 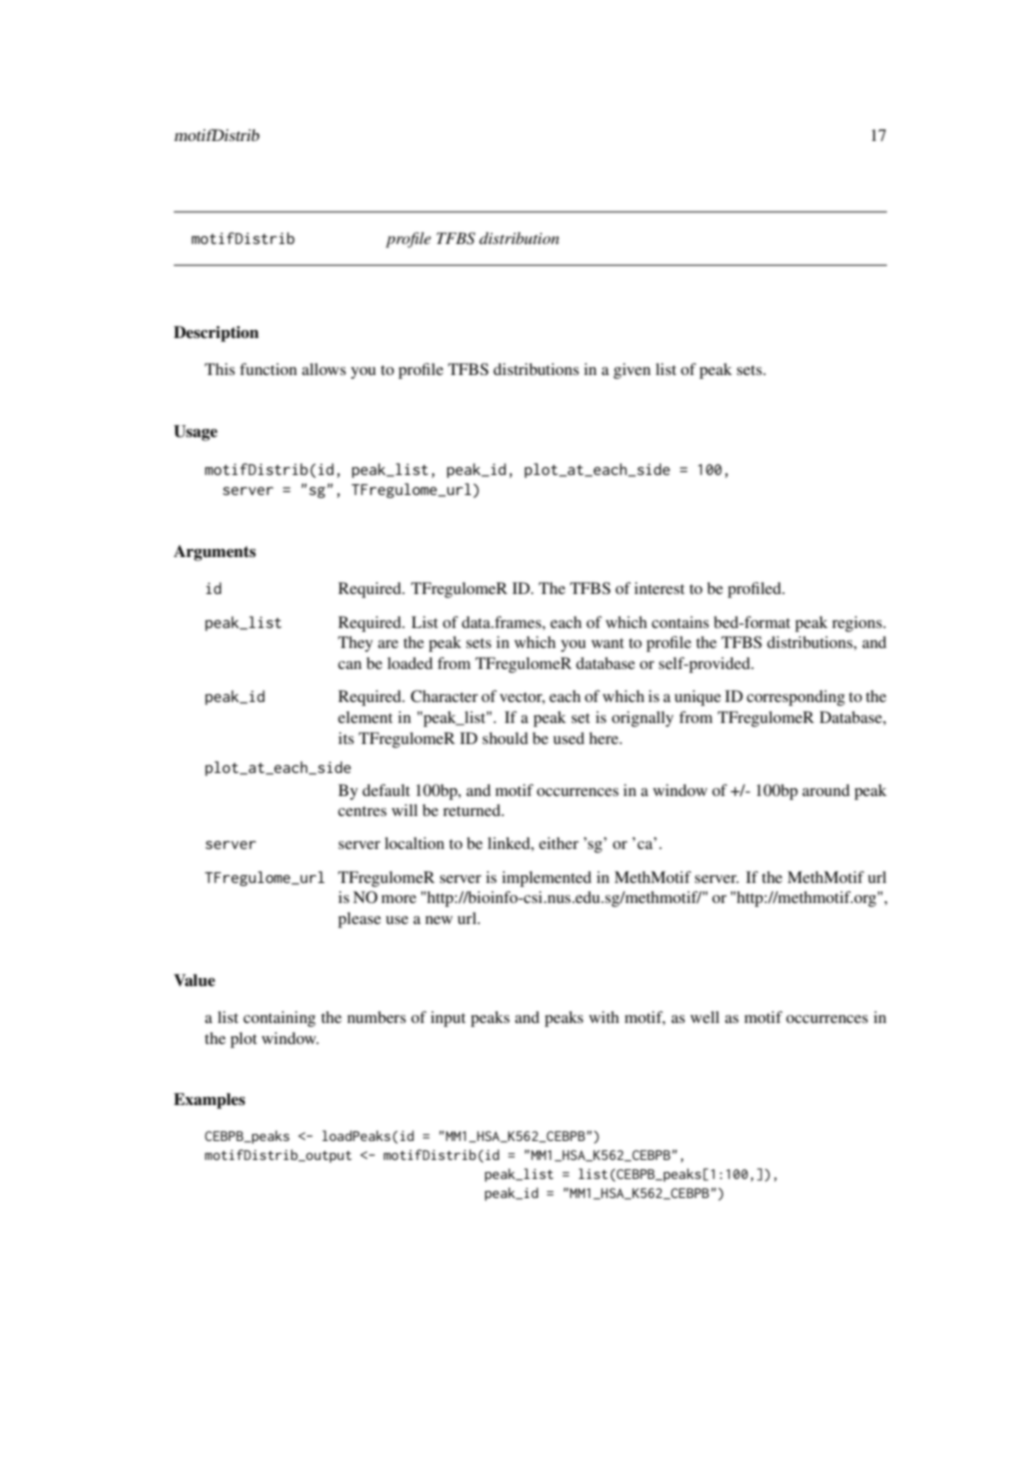 What do you see at coordinates (607, 643) in the screenshot?
I see `want` at bounding box center [607, 643].
